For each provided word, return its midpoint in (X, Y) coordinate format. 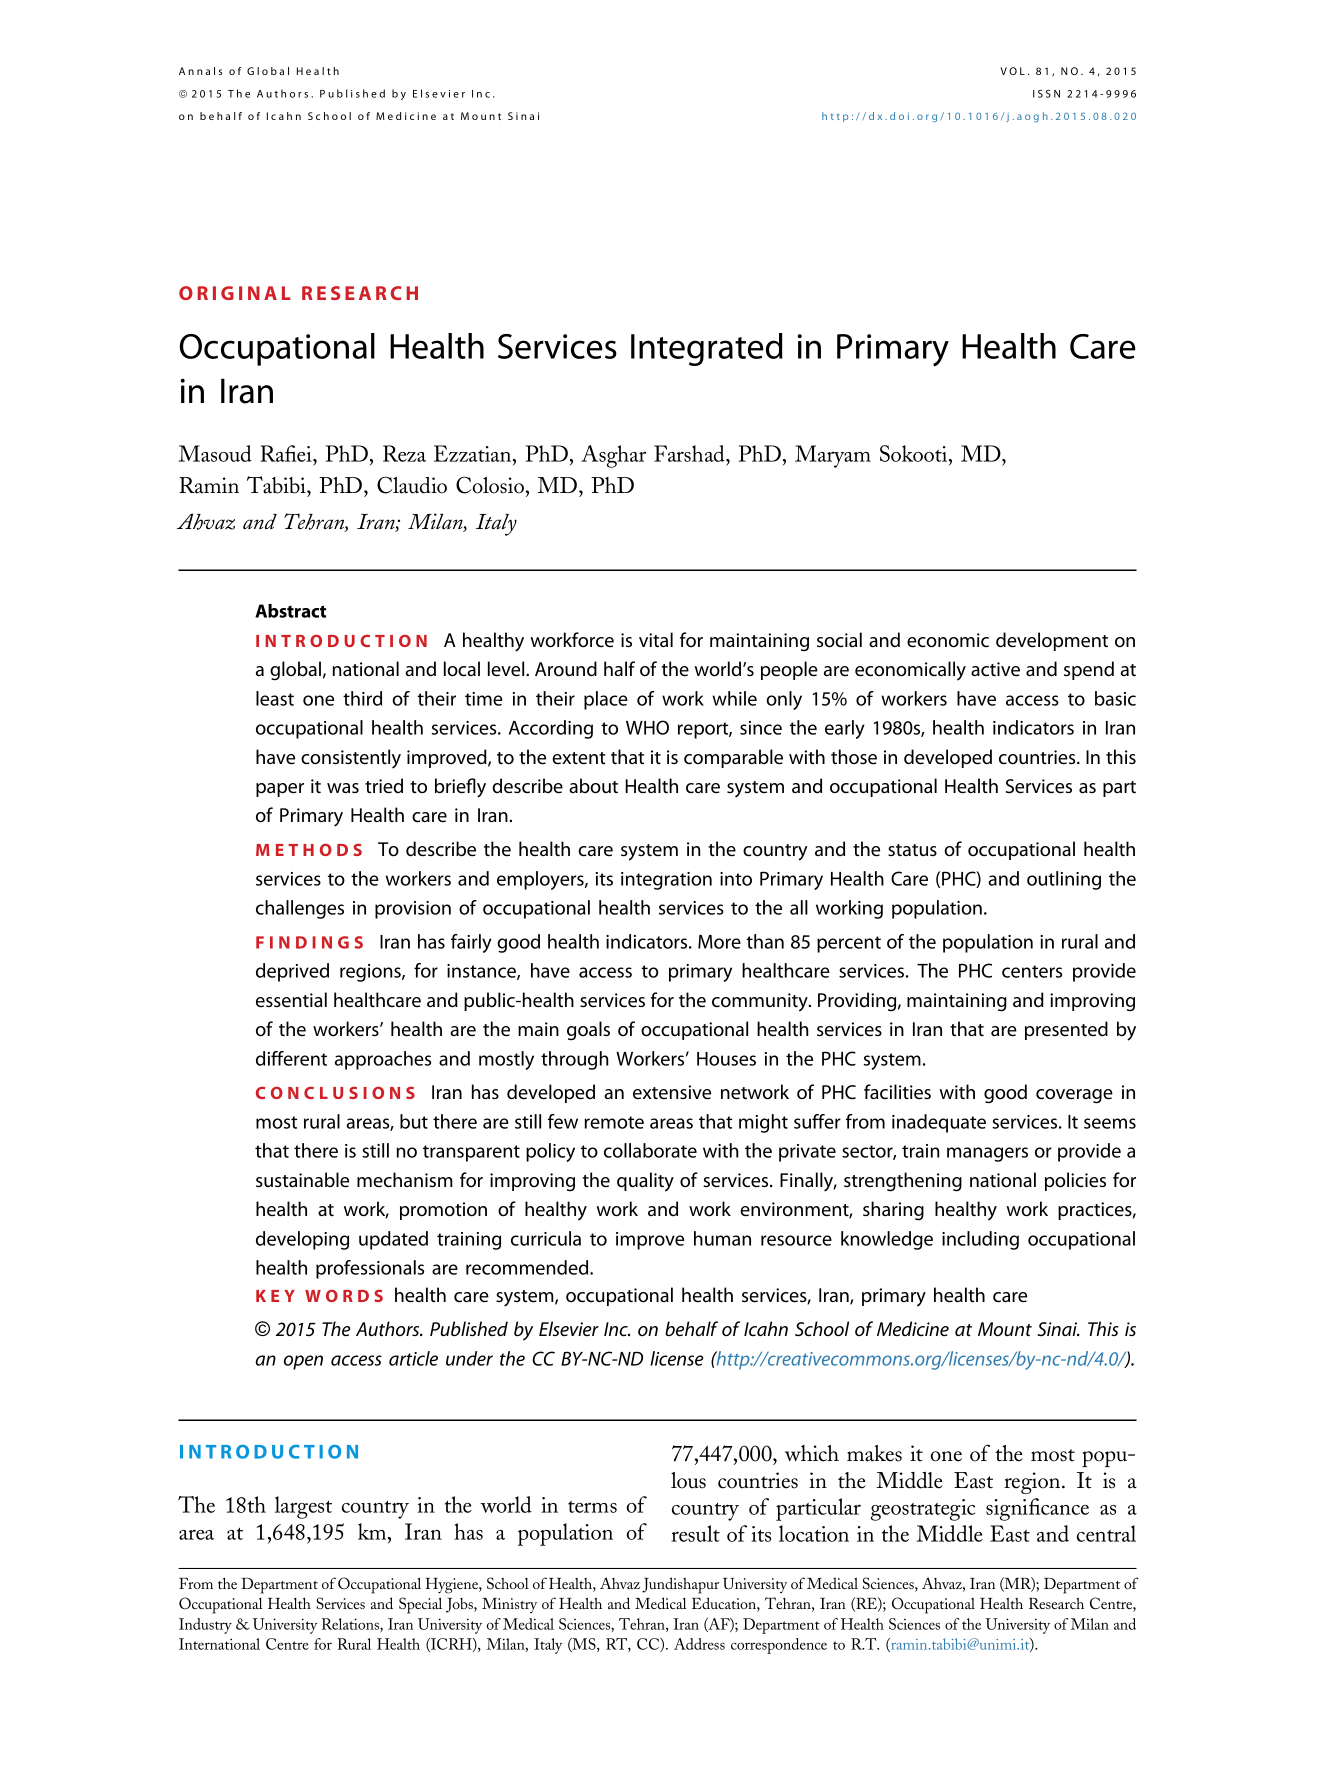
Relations (351, 1624)
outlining (1064, 880)
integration (666, 881)
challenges (300, 909)
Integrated (707, 349)
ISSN (1046, 94)
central (1106, 1533)
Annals (201, 71)
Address (699, 1644)
